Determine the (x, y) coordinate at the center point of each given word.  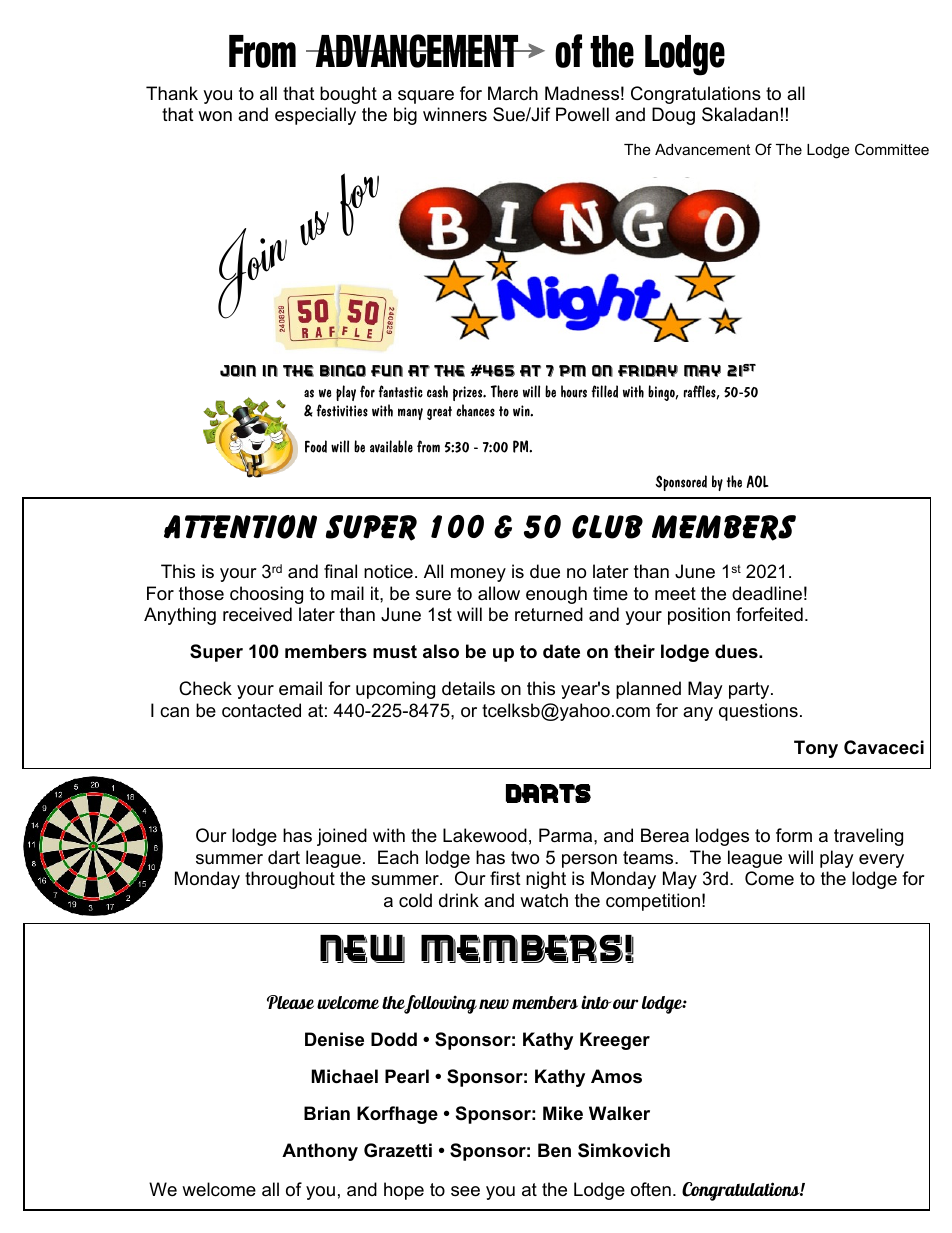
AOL (758, 481)
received (257, 614)
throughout (290, 880)
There (504, 391)
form (794, 835)
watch (544, 900)
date (561, 651)
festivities (342, 410)
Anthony (320, 1152)
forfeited (769, 614)
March (513, 93)
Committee (892, 149)
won (215, 116)
